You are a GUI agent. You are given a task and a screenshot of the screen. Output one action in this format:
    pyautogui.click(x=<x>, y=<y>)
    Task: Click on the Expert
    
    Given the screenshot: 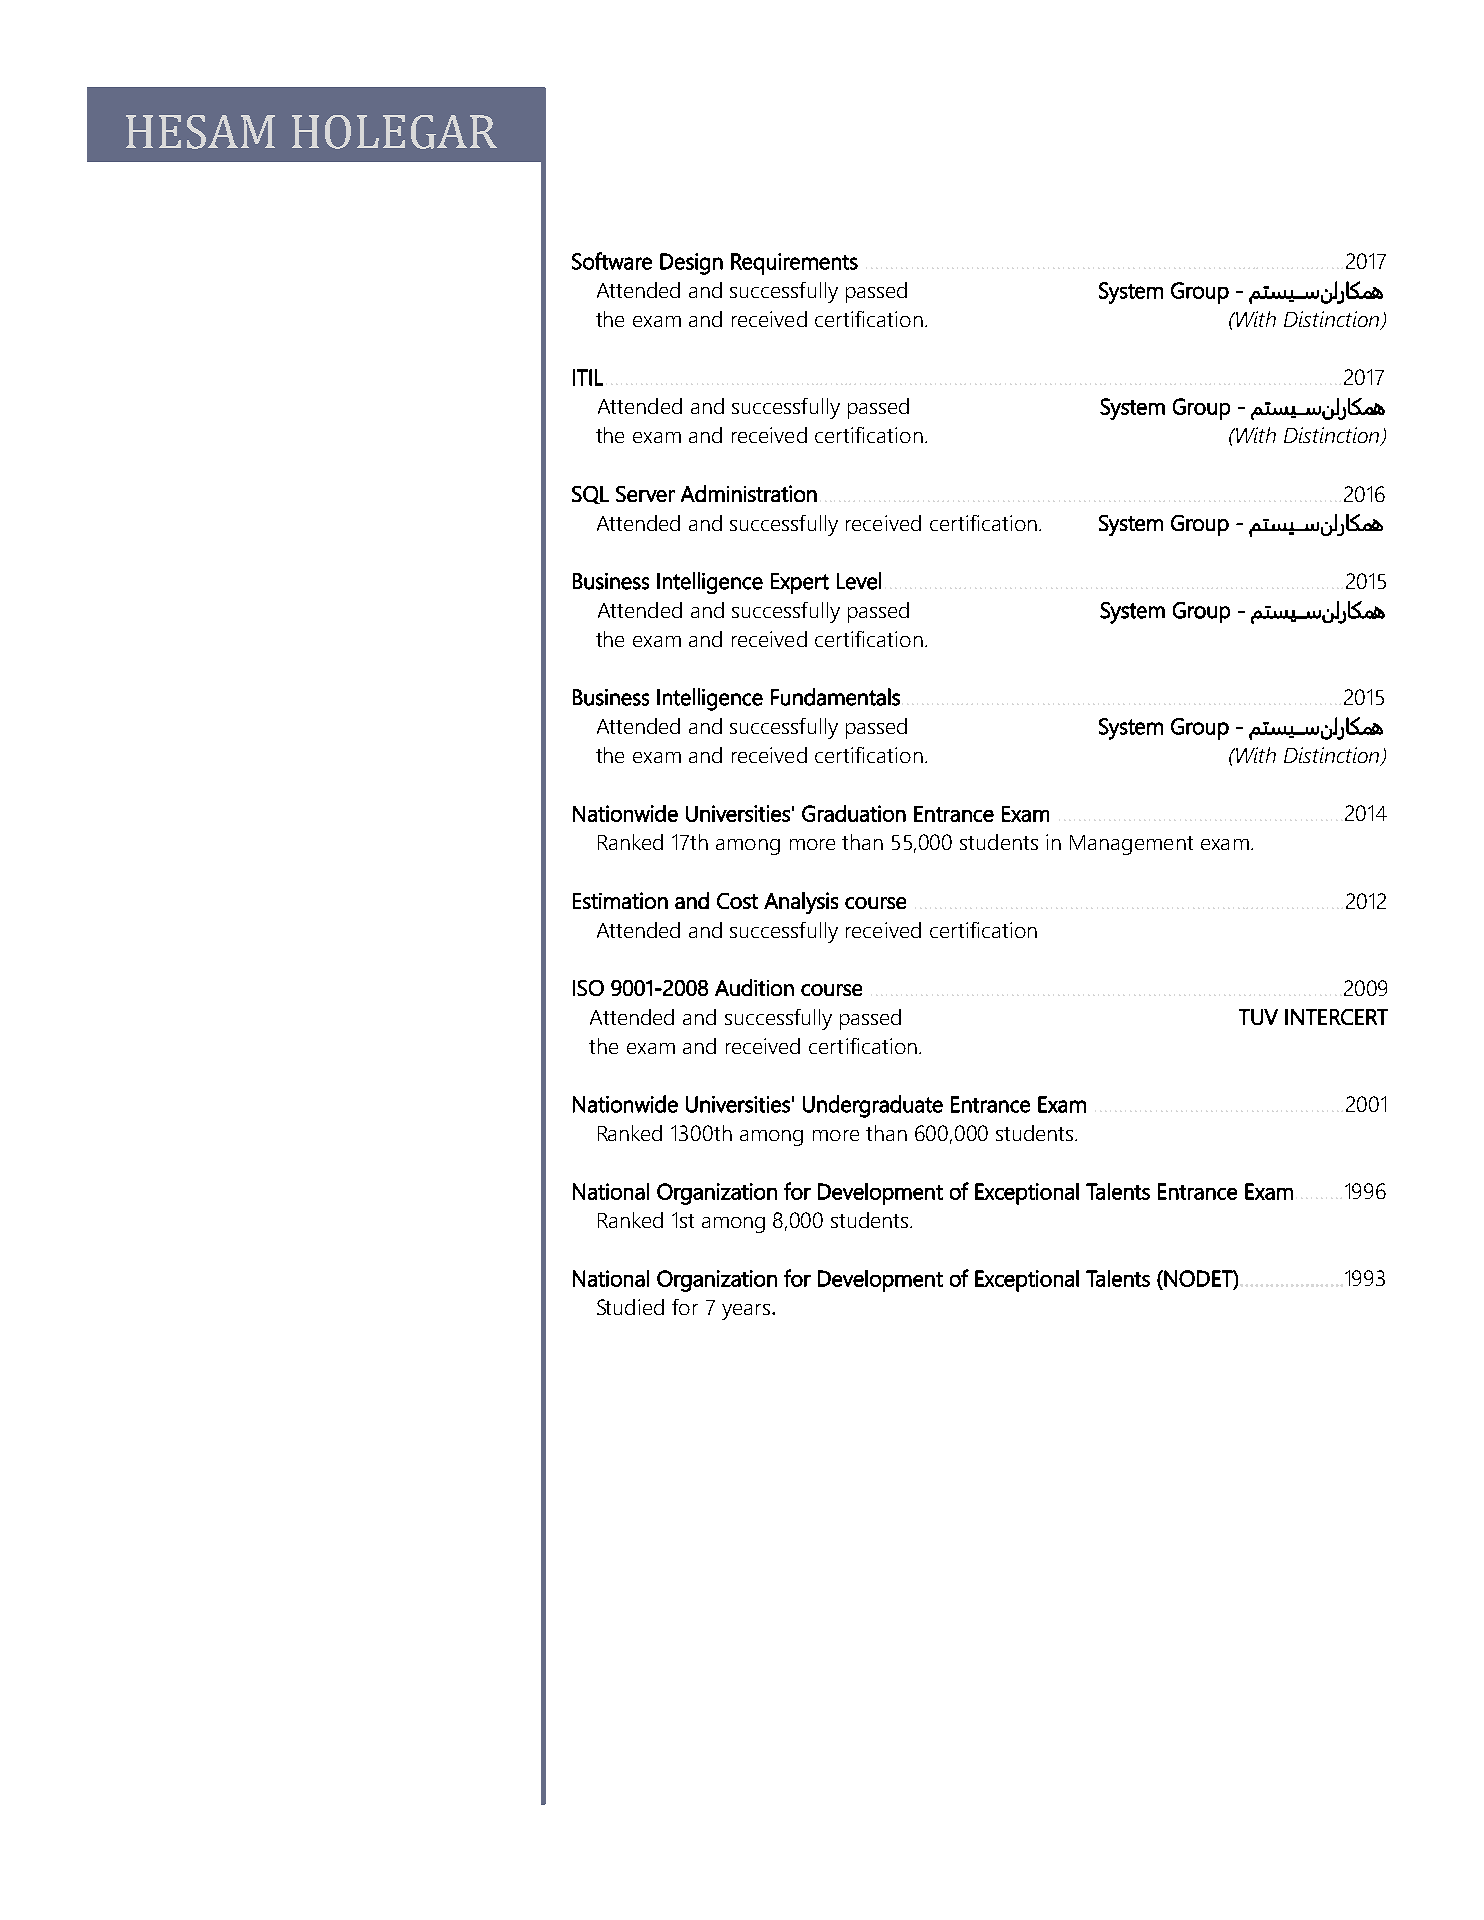 What is the action you would take?
    pyautogui.click(x=800, y=583)
